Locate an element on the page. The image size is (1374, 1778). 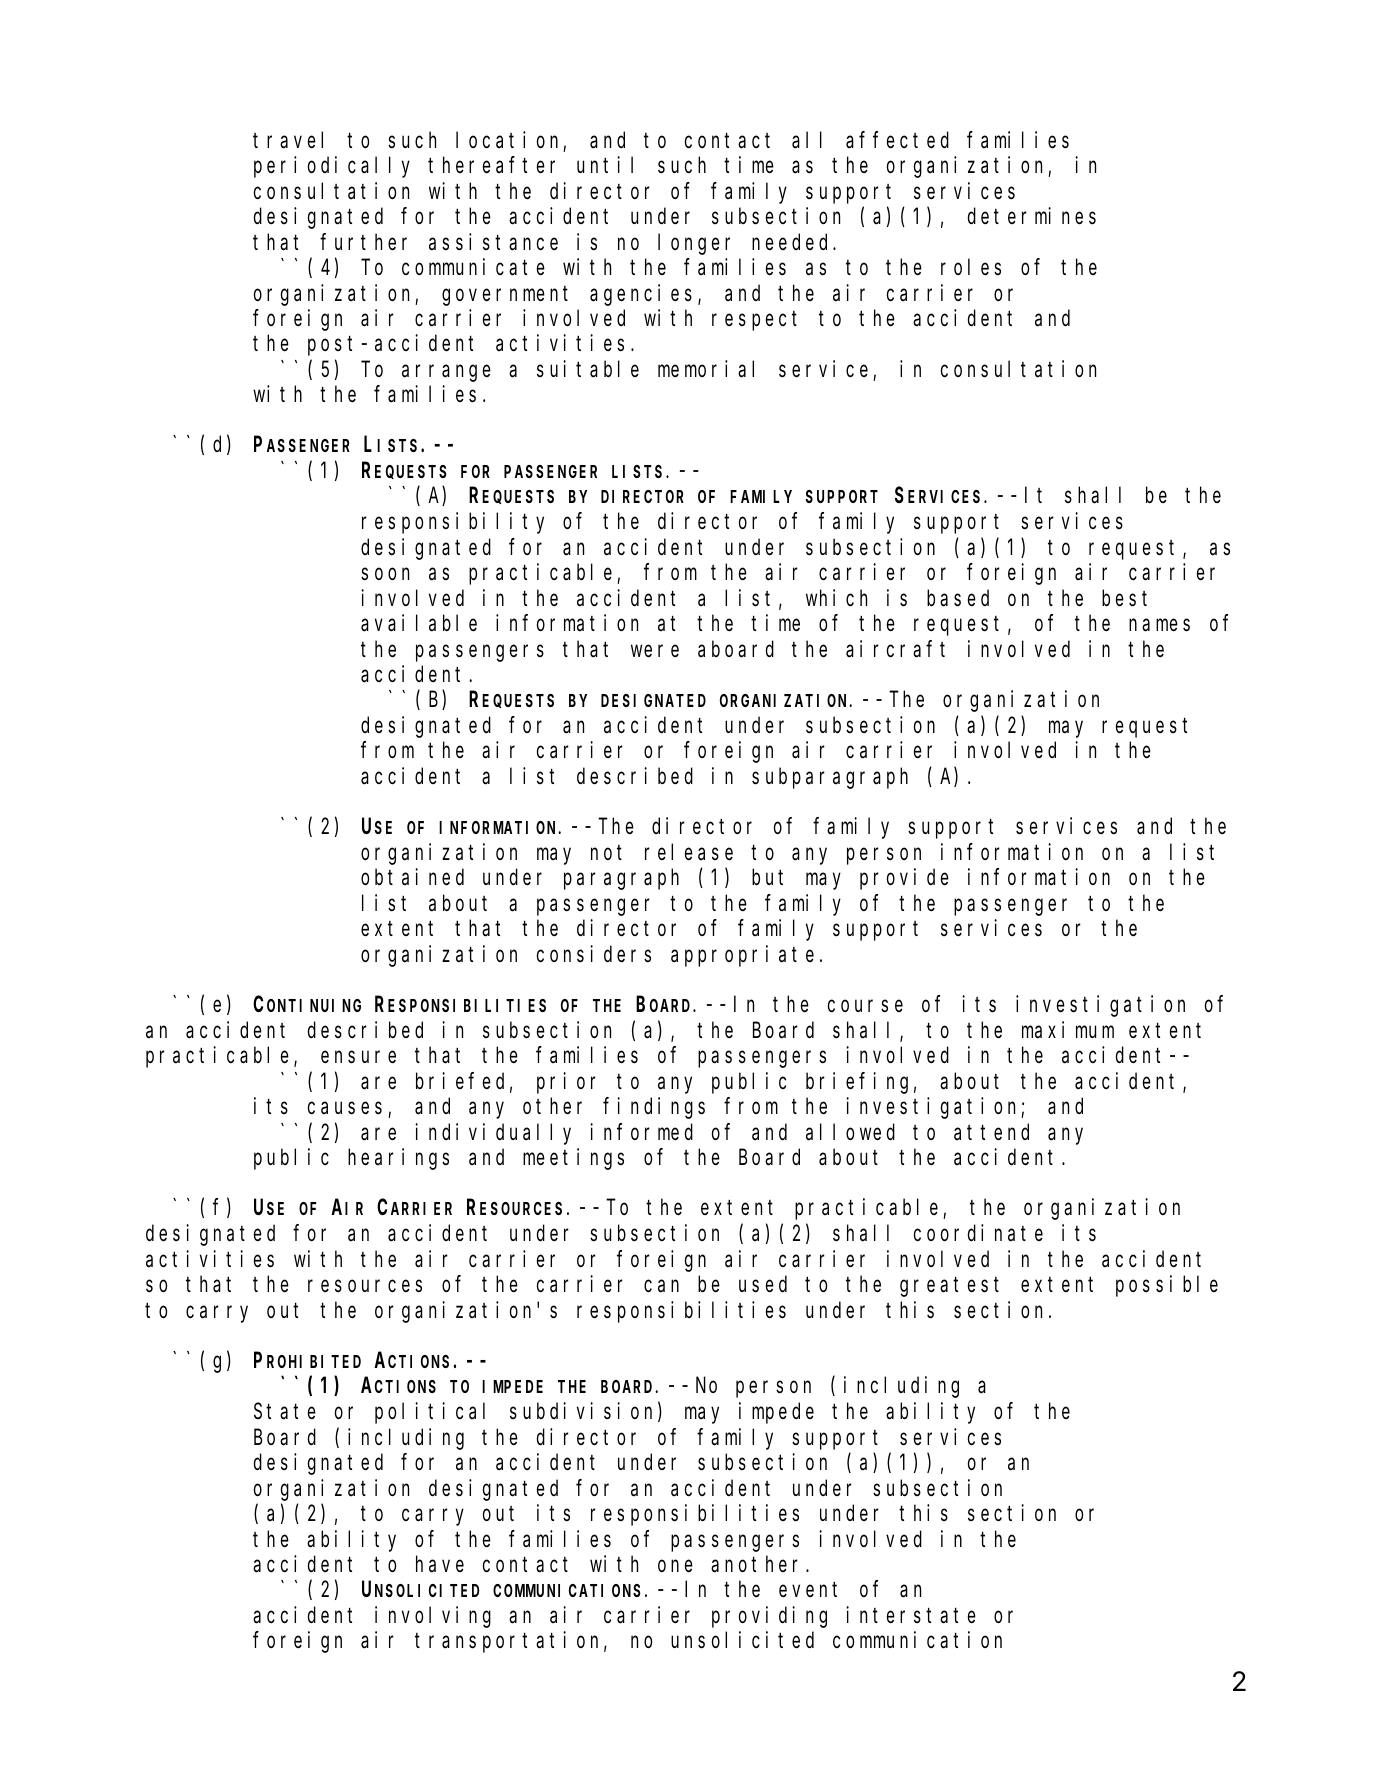
release is located at coordinates (689, 852).
